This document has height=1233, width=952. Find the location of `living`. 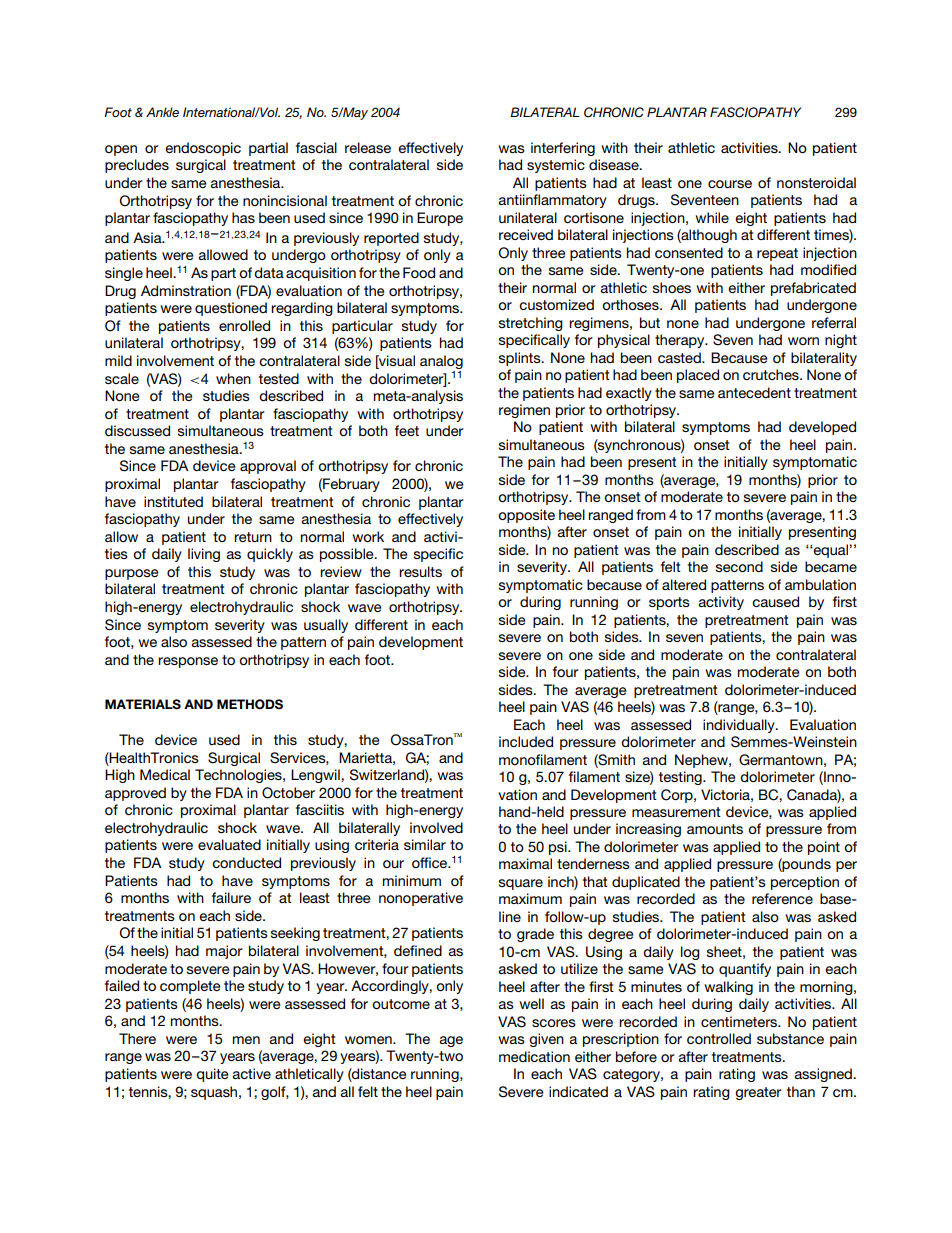

living is located at coordinates (204, 555).
